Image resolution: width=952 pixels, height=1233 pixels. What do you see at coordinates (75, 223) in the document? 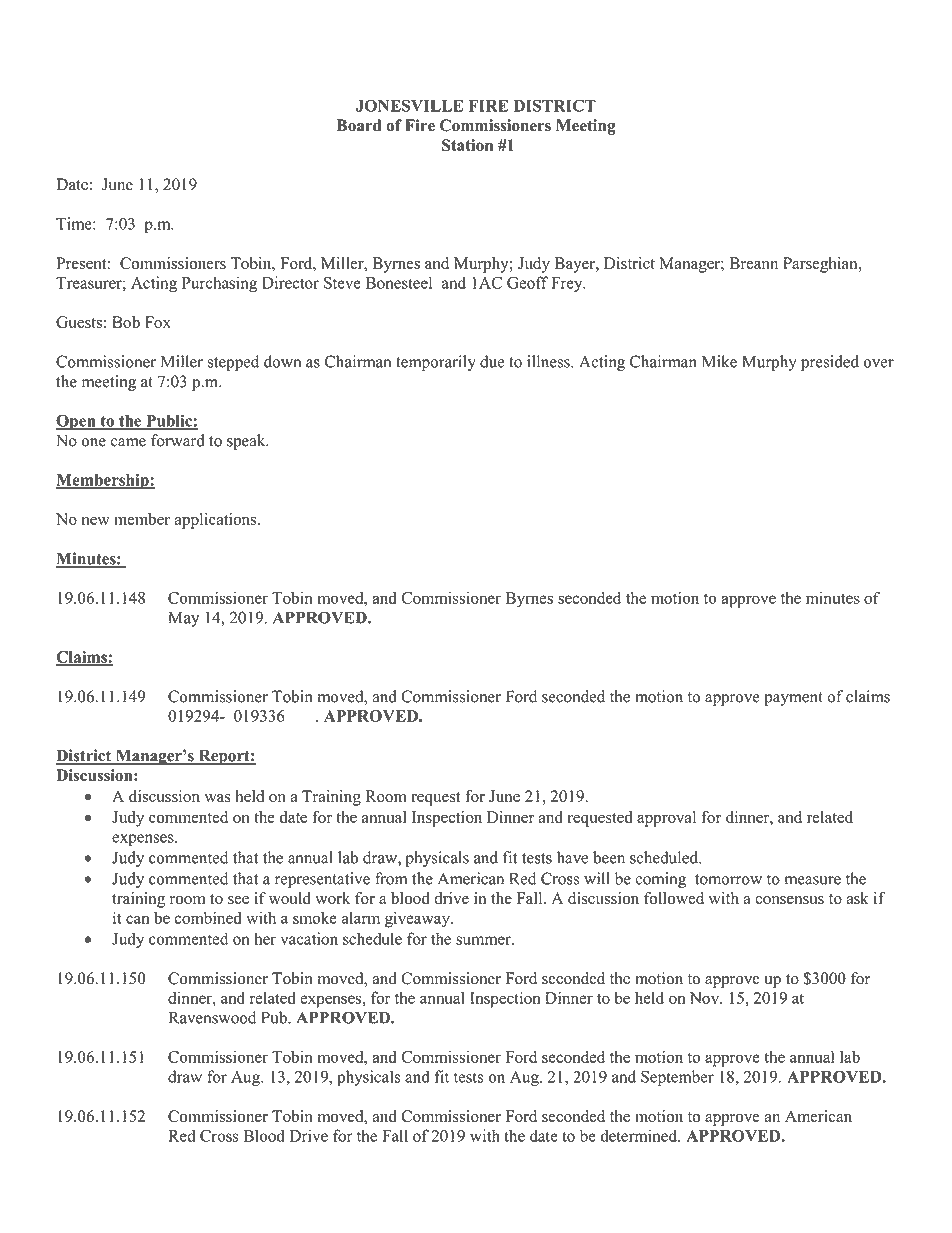
I see `Time` at bounding box center [75, 223].
